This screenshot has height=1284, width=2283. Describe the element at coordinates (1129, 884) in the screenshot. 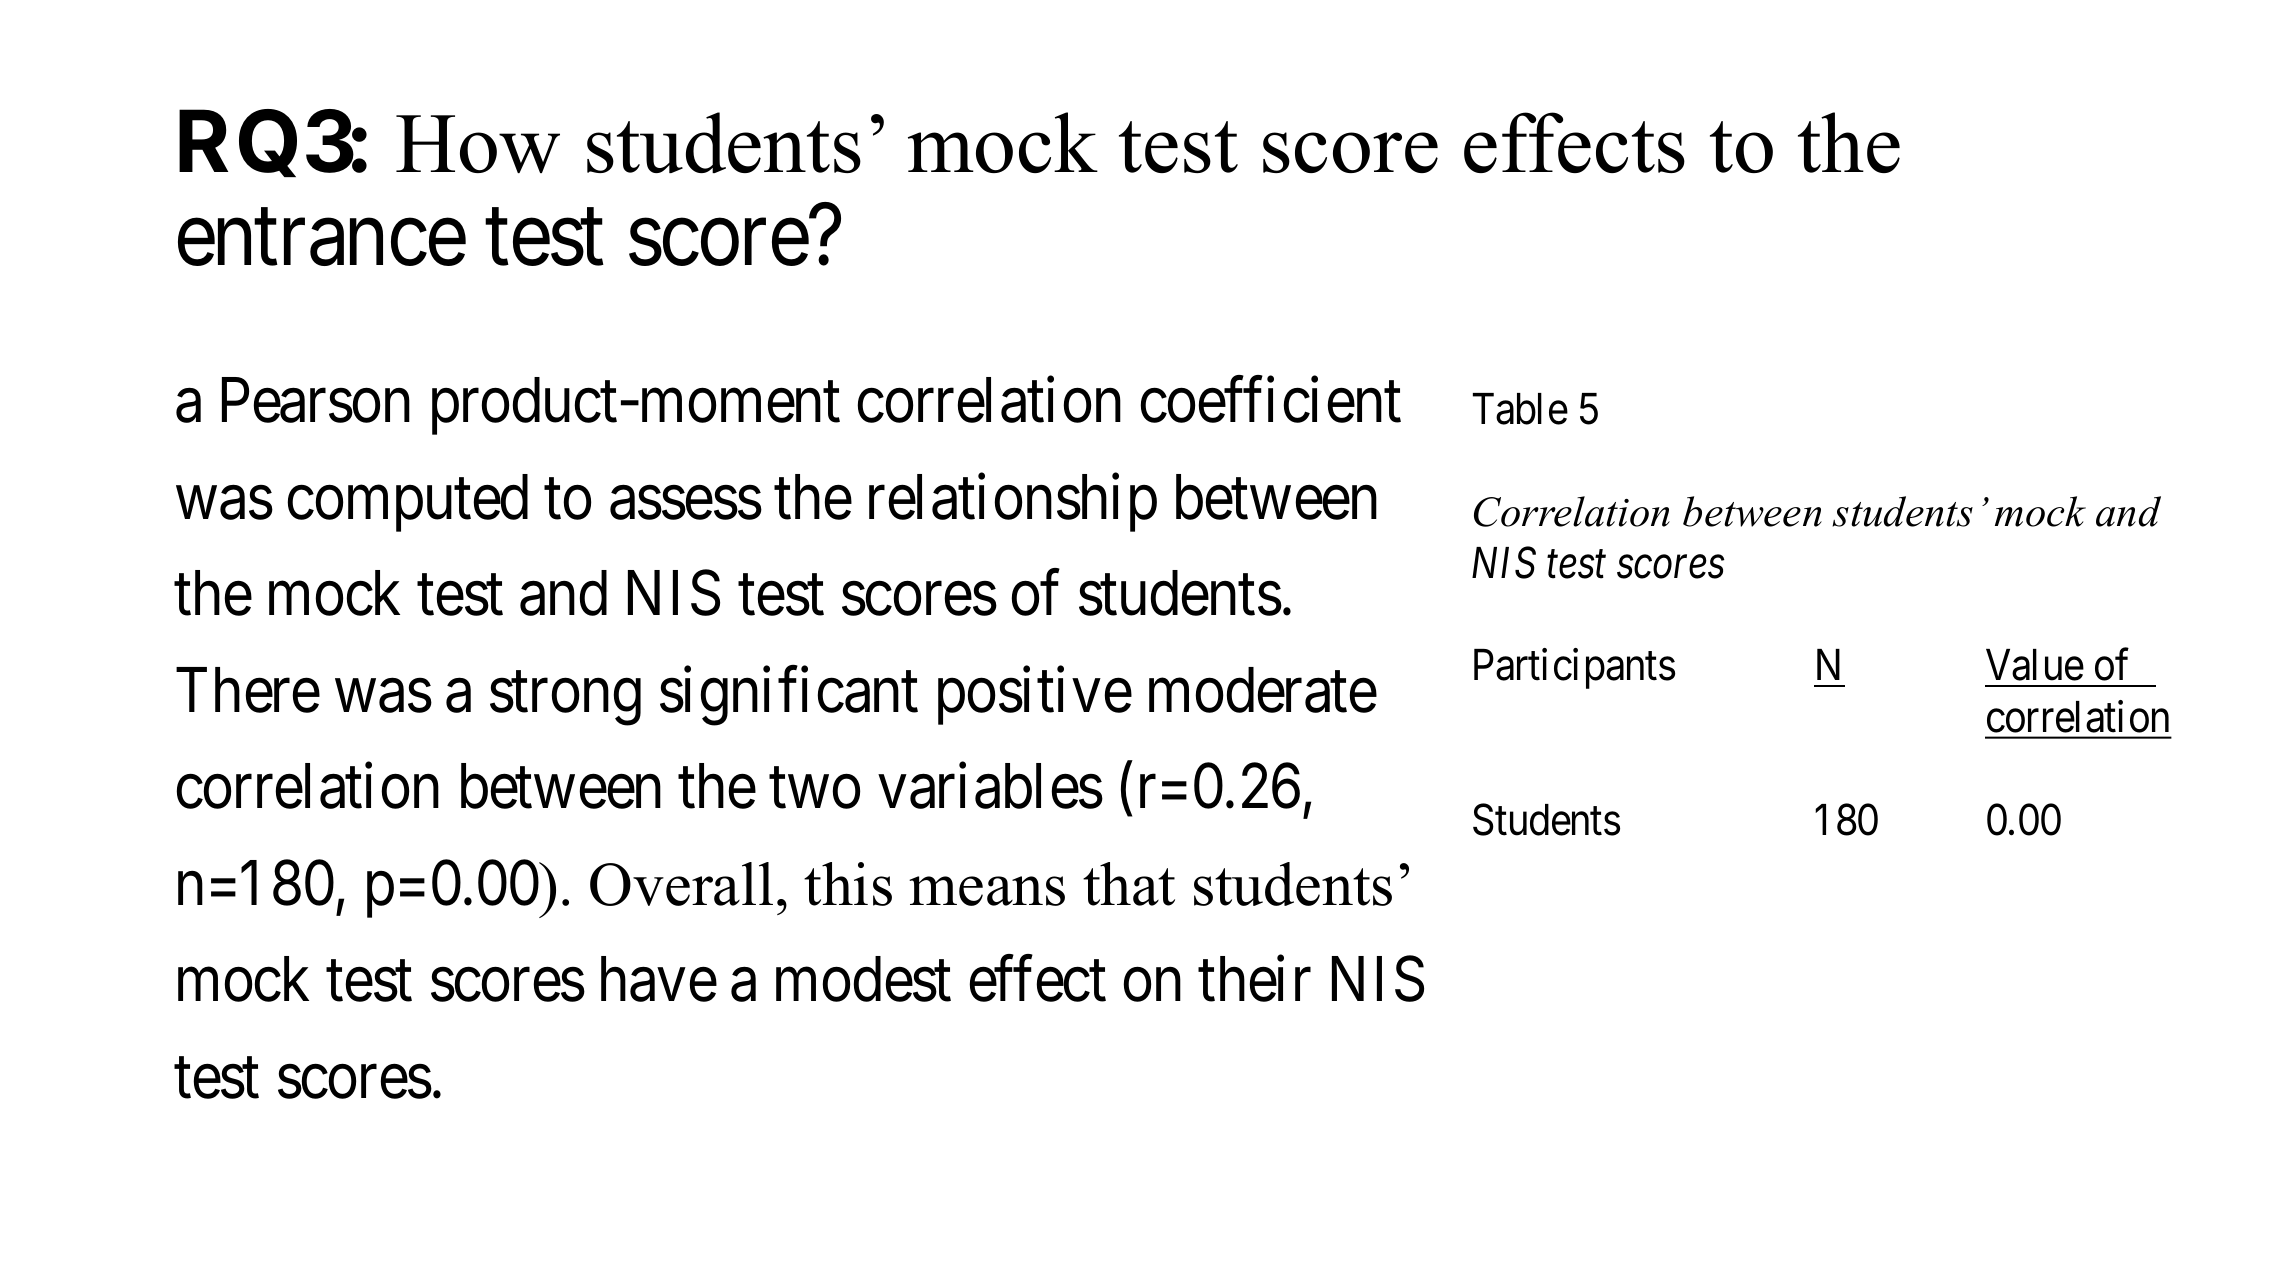

I see `that` at that location.
